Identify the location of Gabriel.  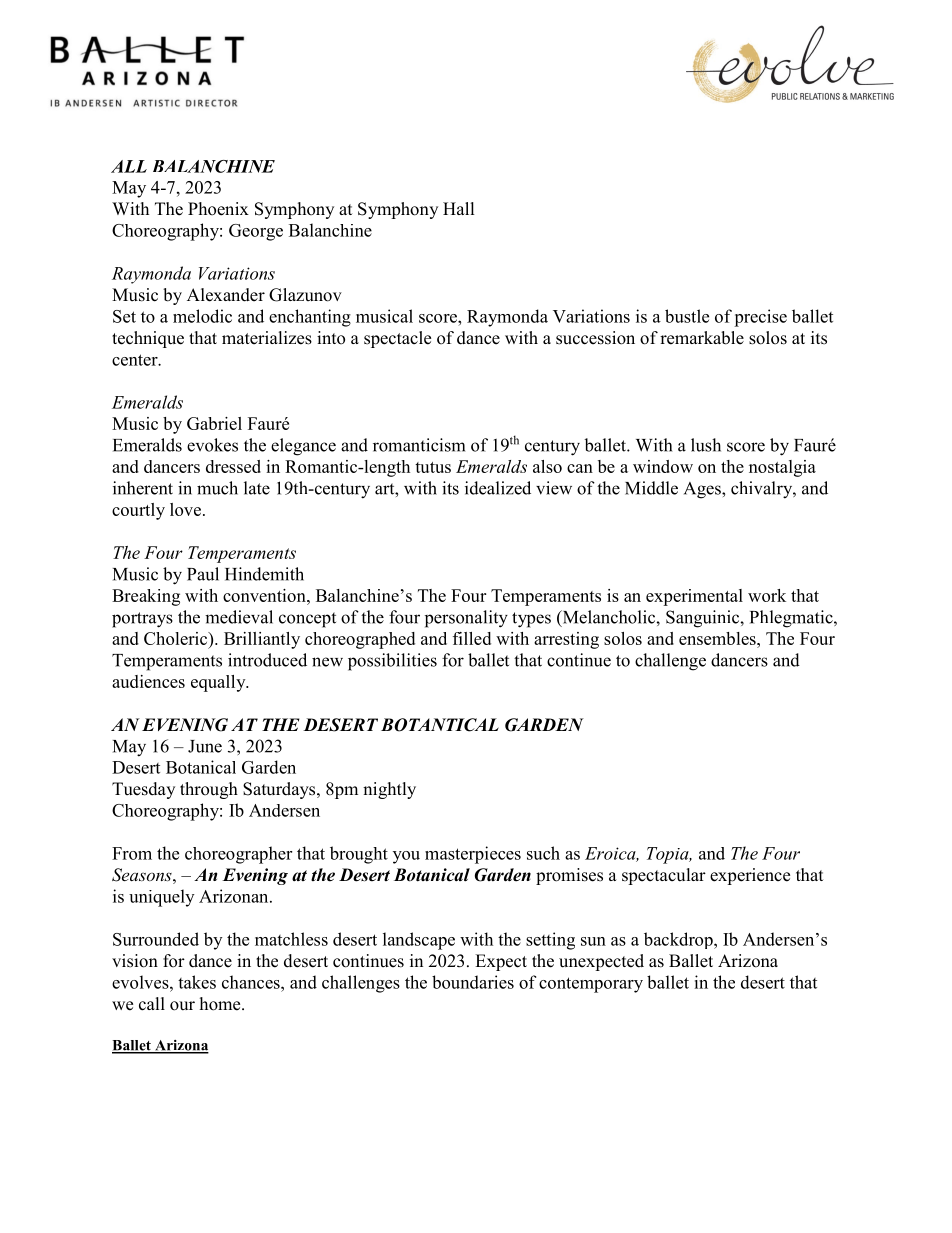
(214, 423).
